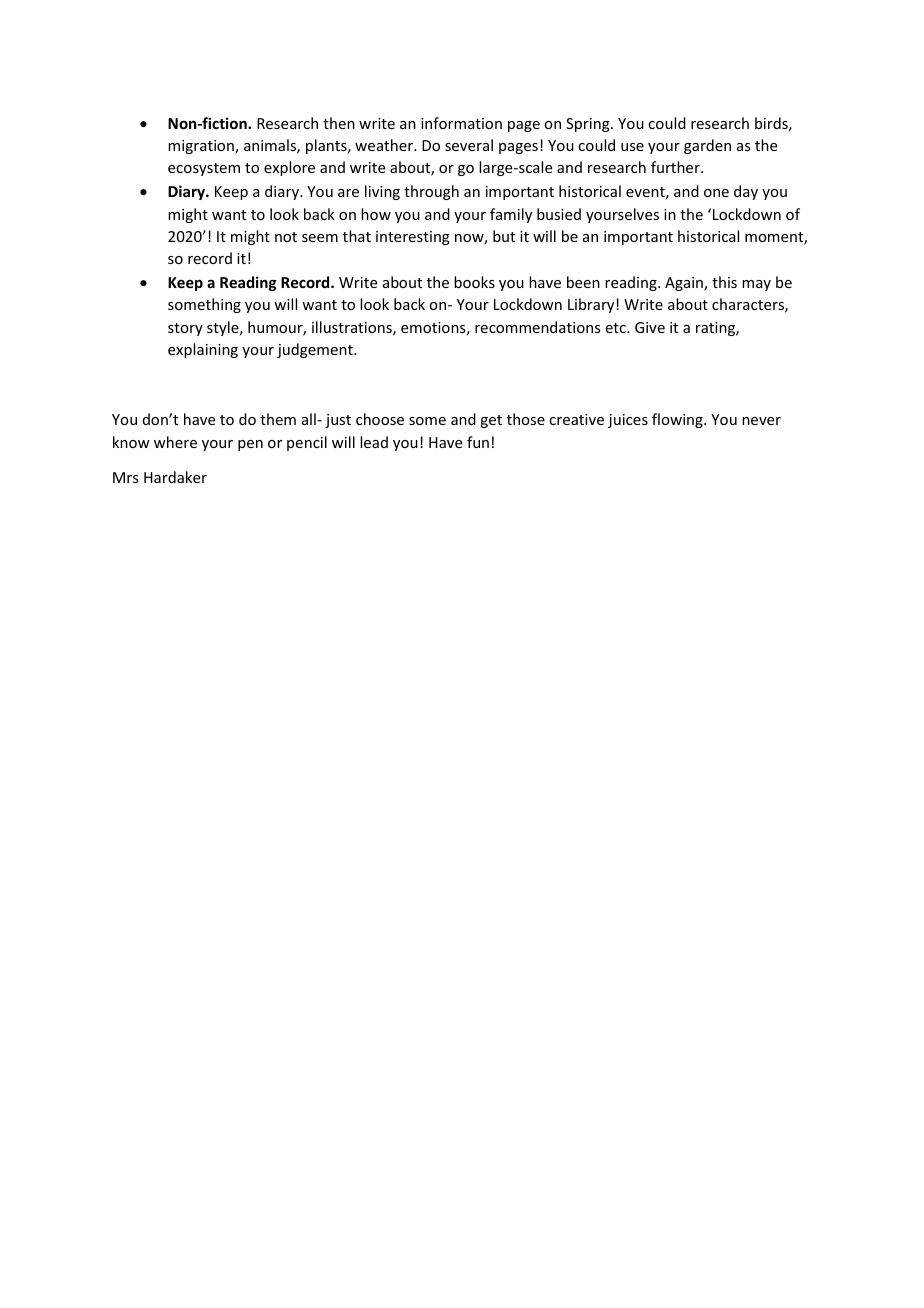 The height and width of the screenshot is (1308, 924). Describe the element at coordinates (650, 327) in the screenshot. I see `Give` at that location.
